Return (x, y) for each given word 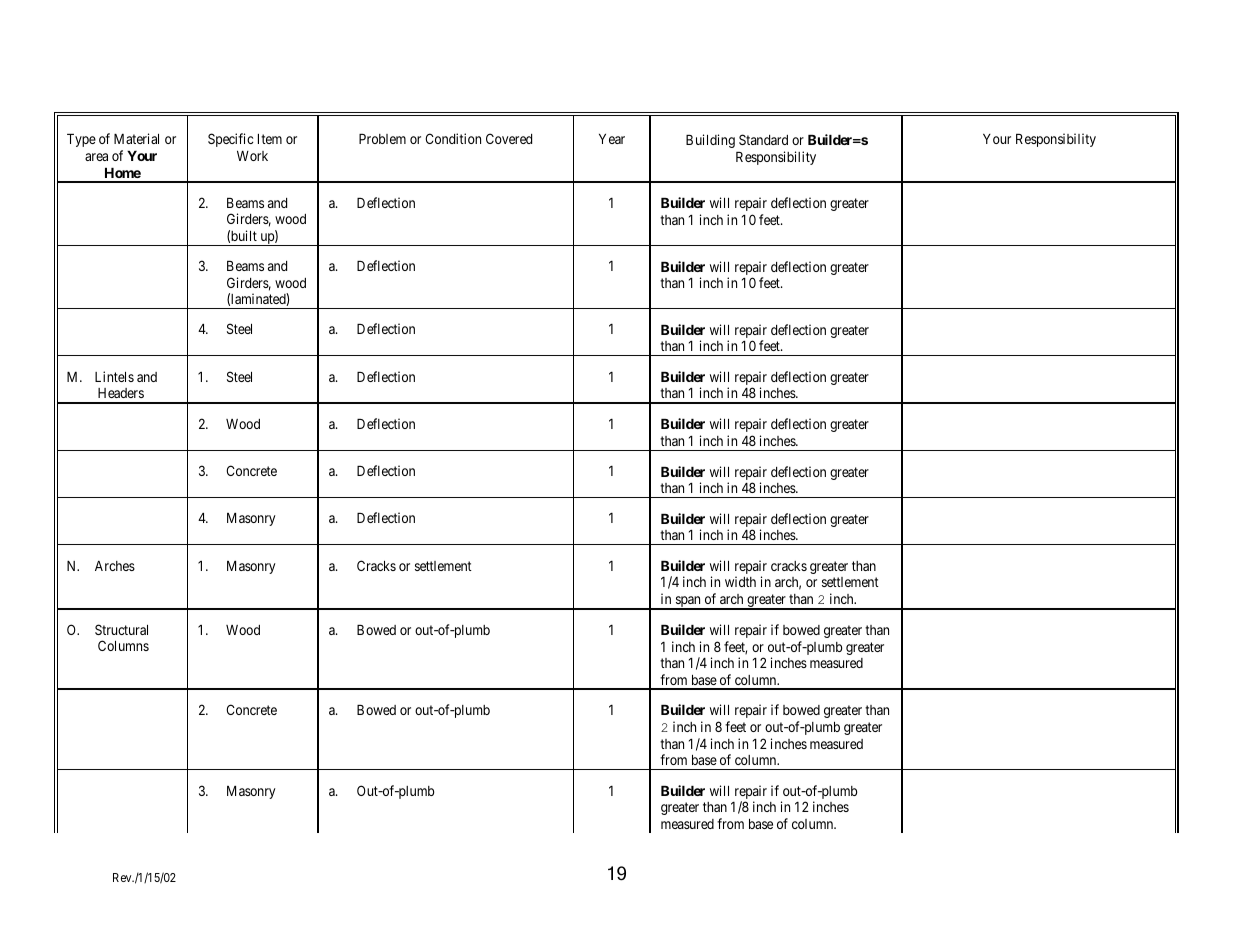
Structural (121, 629)
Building (710, 141)
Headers (121, 393)
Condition (453, 138)
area (96, 157)
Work (252, 156)
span (688, 603)
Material (136, 138)
